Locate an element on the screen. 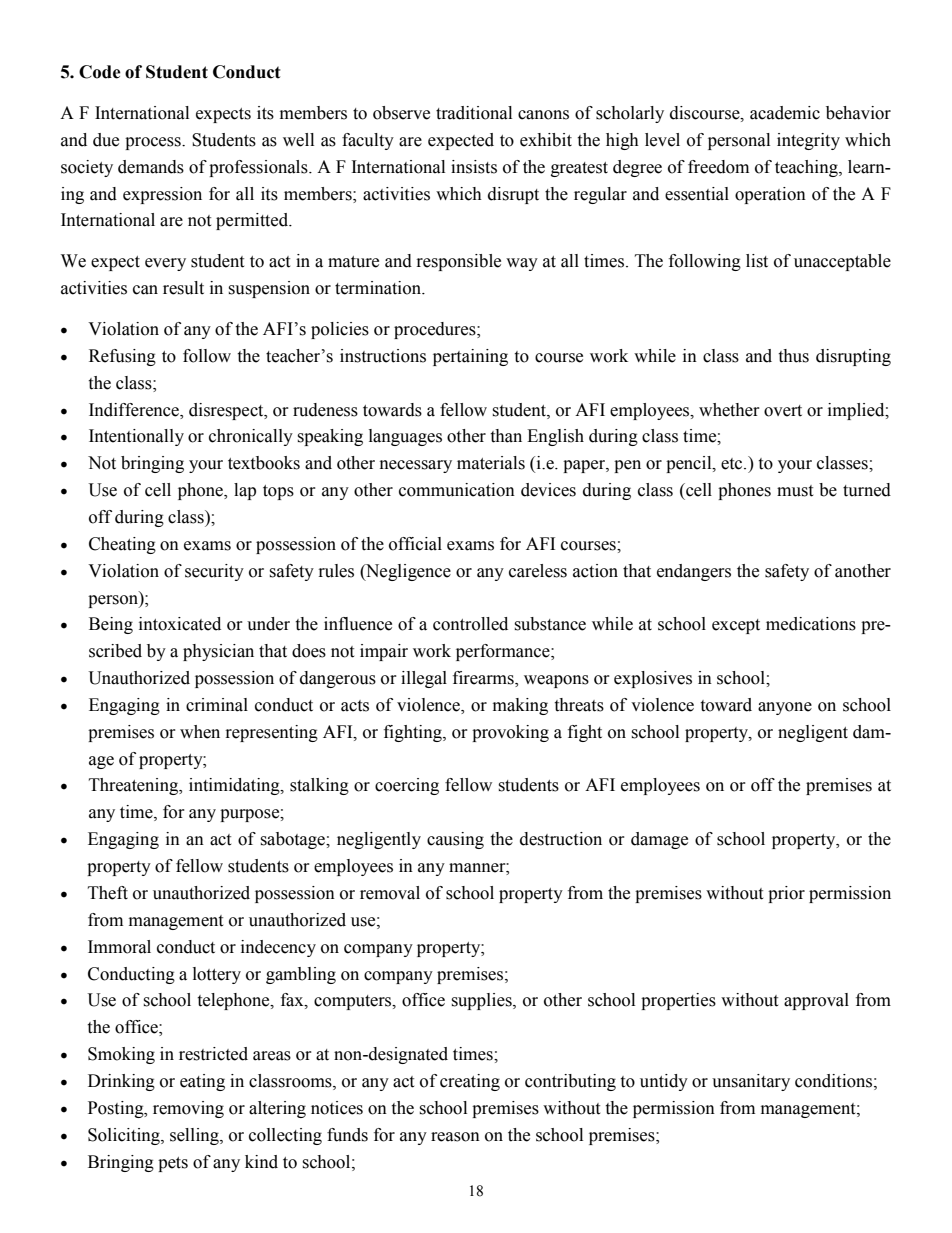 This screenshot has width=952, height=1233. pertaining is located at coordinates (470, 357).
